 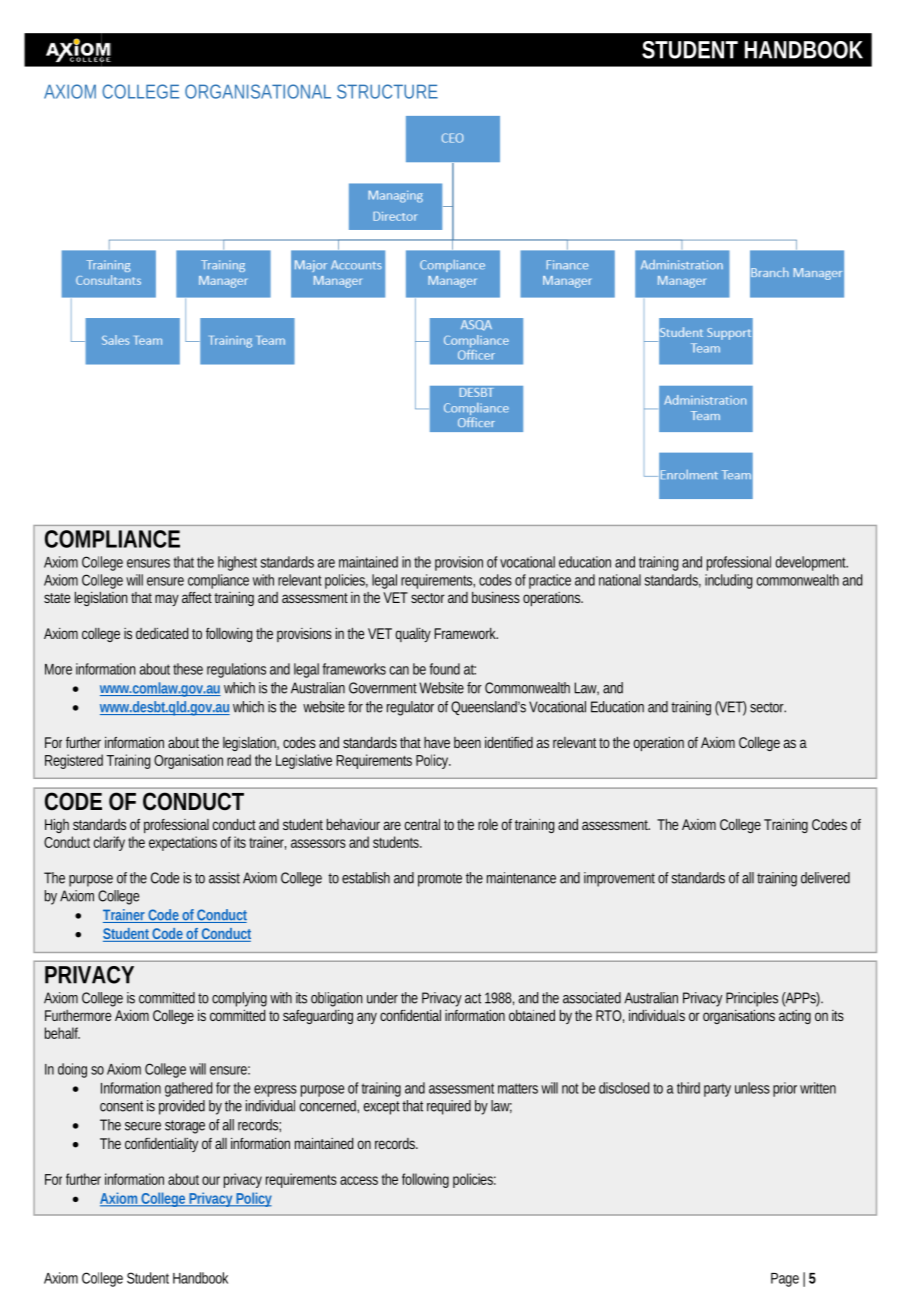 I want to click on Page, so click(x=785, y=1280).
